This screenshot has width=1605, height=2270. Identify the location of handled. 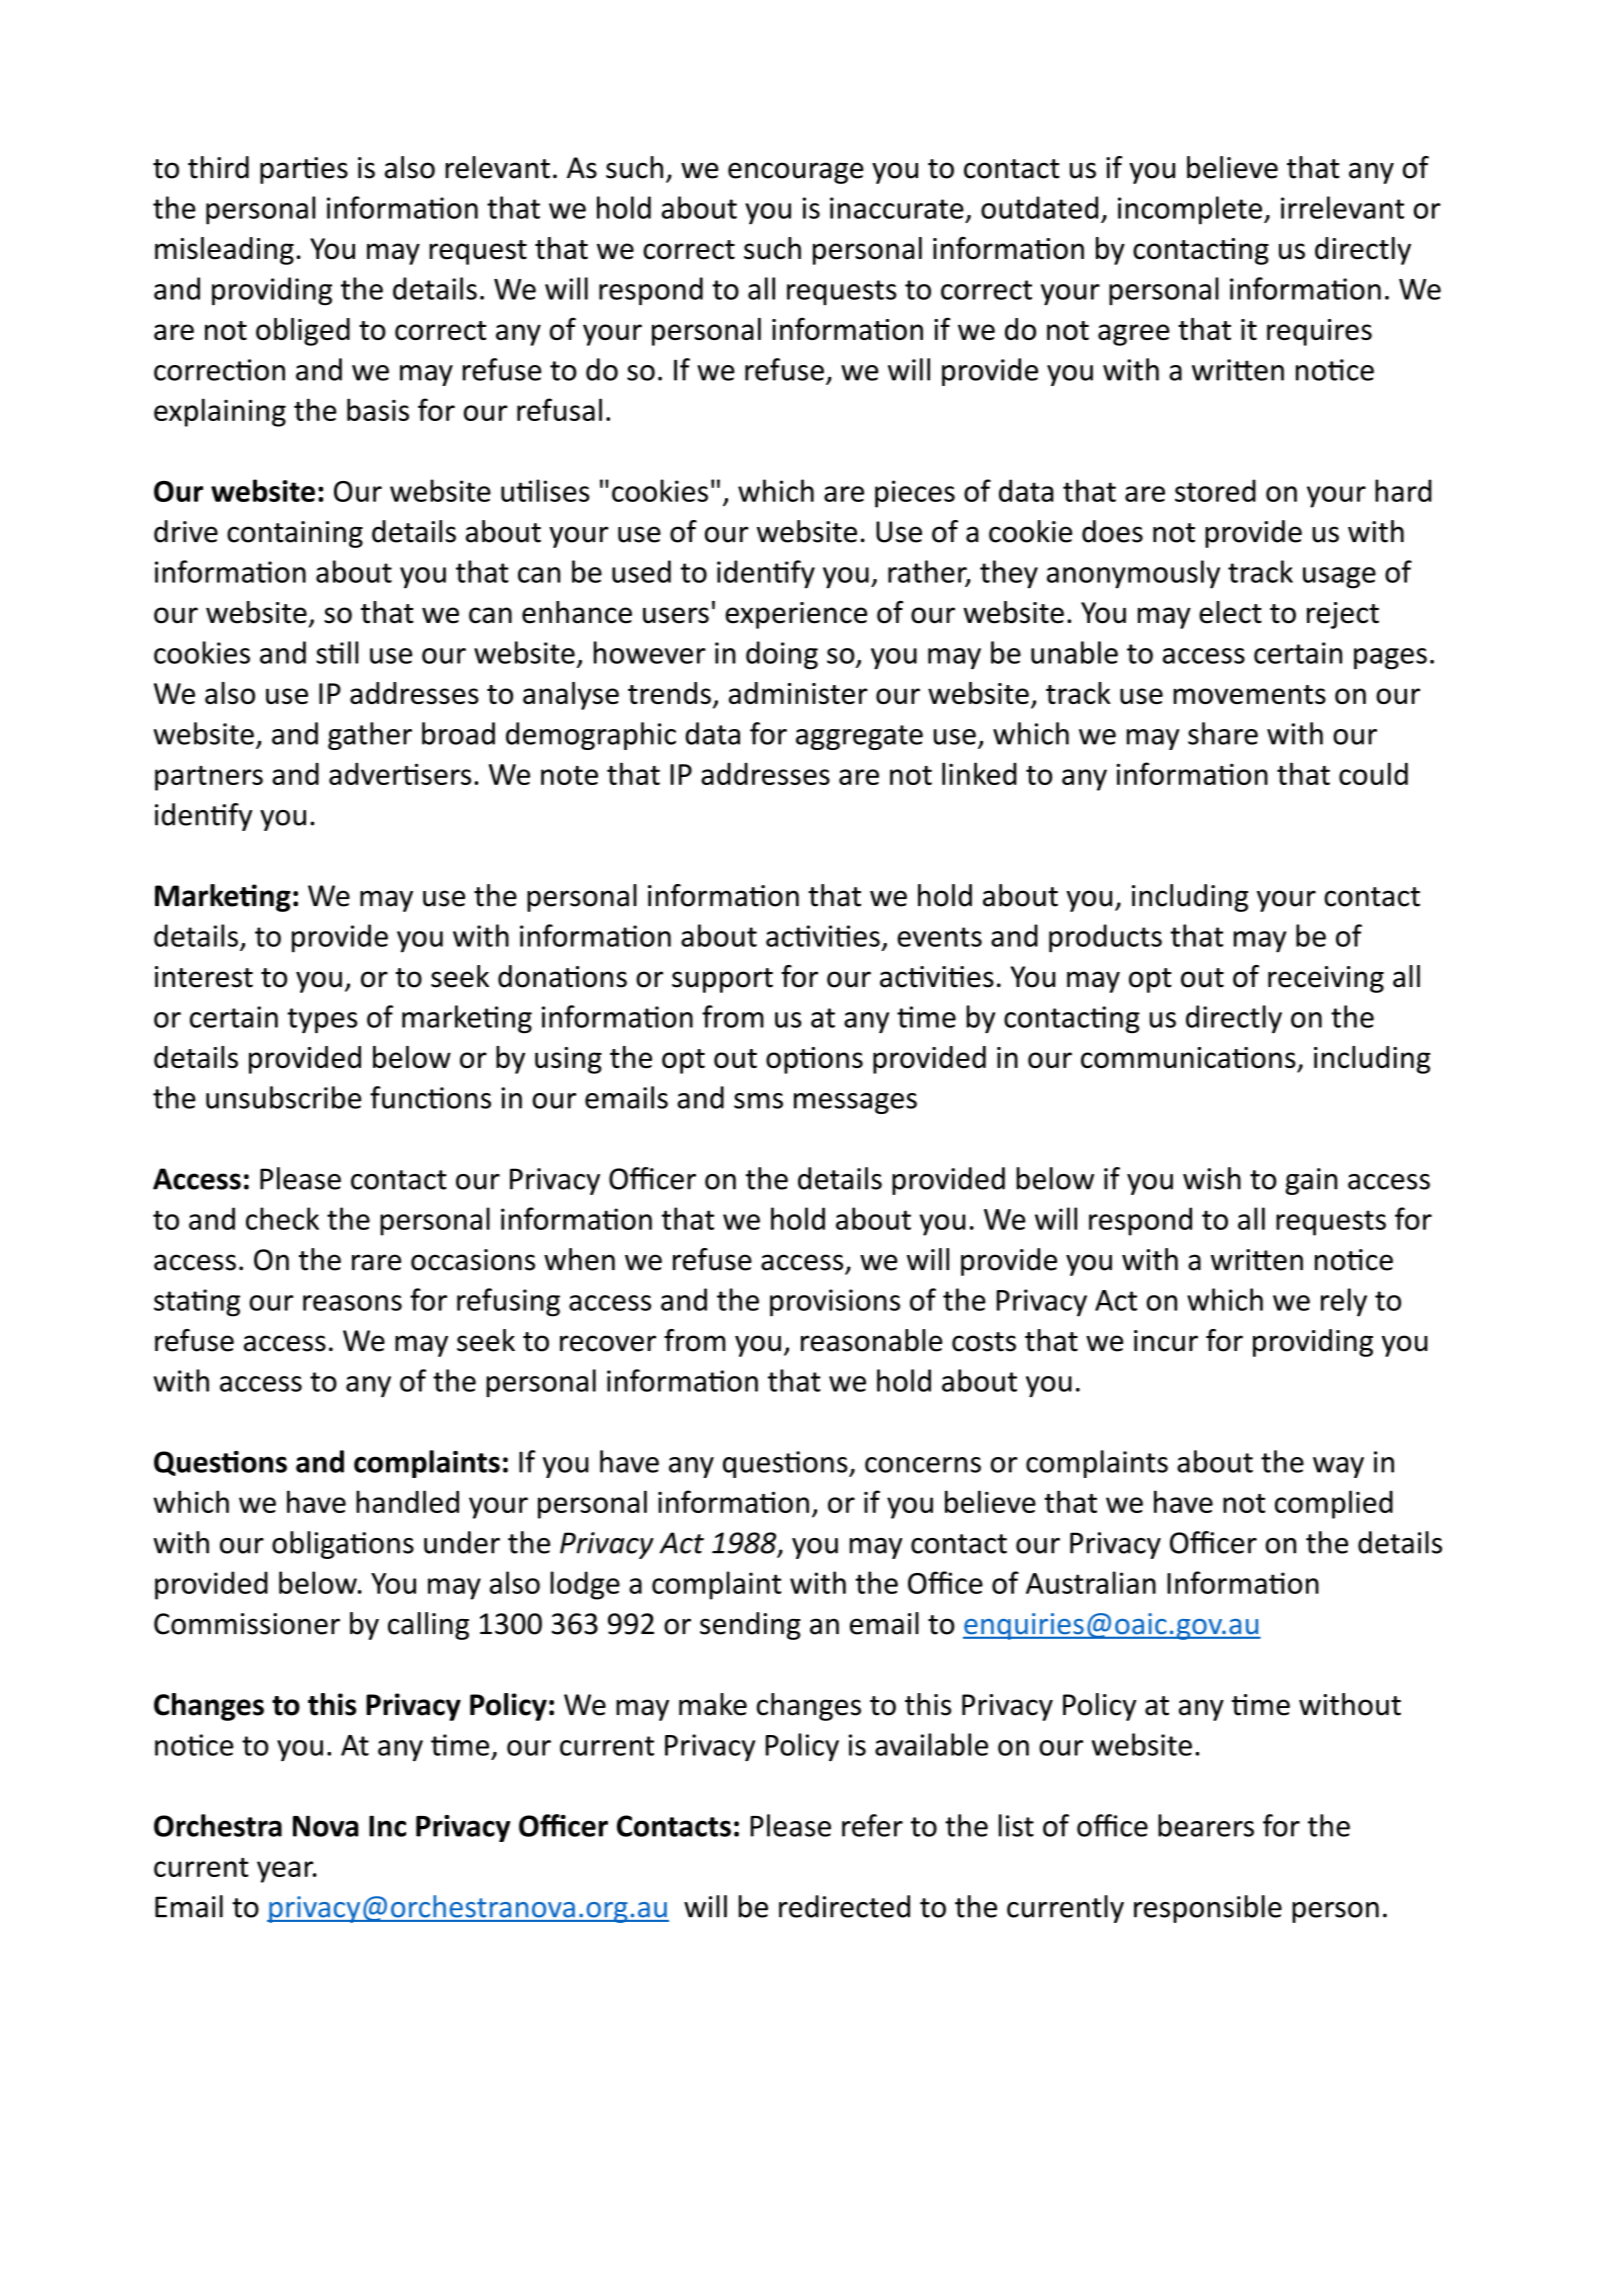
(407, 1501).
